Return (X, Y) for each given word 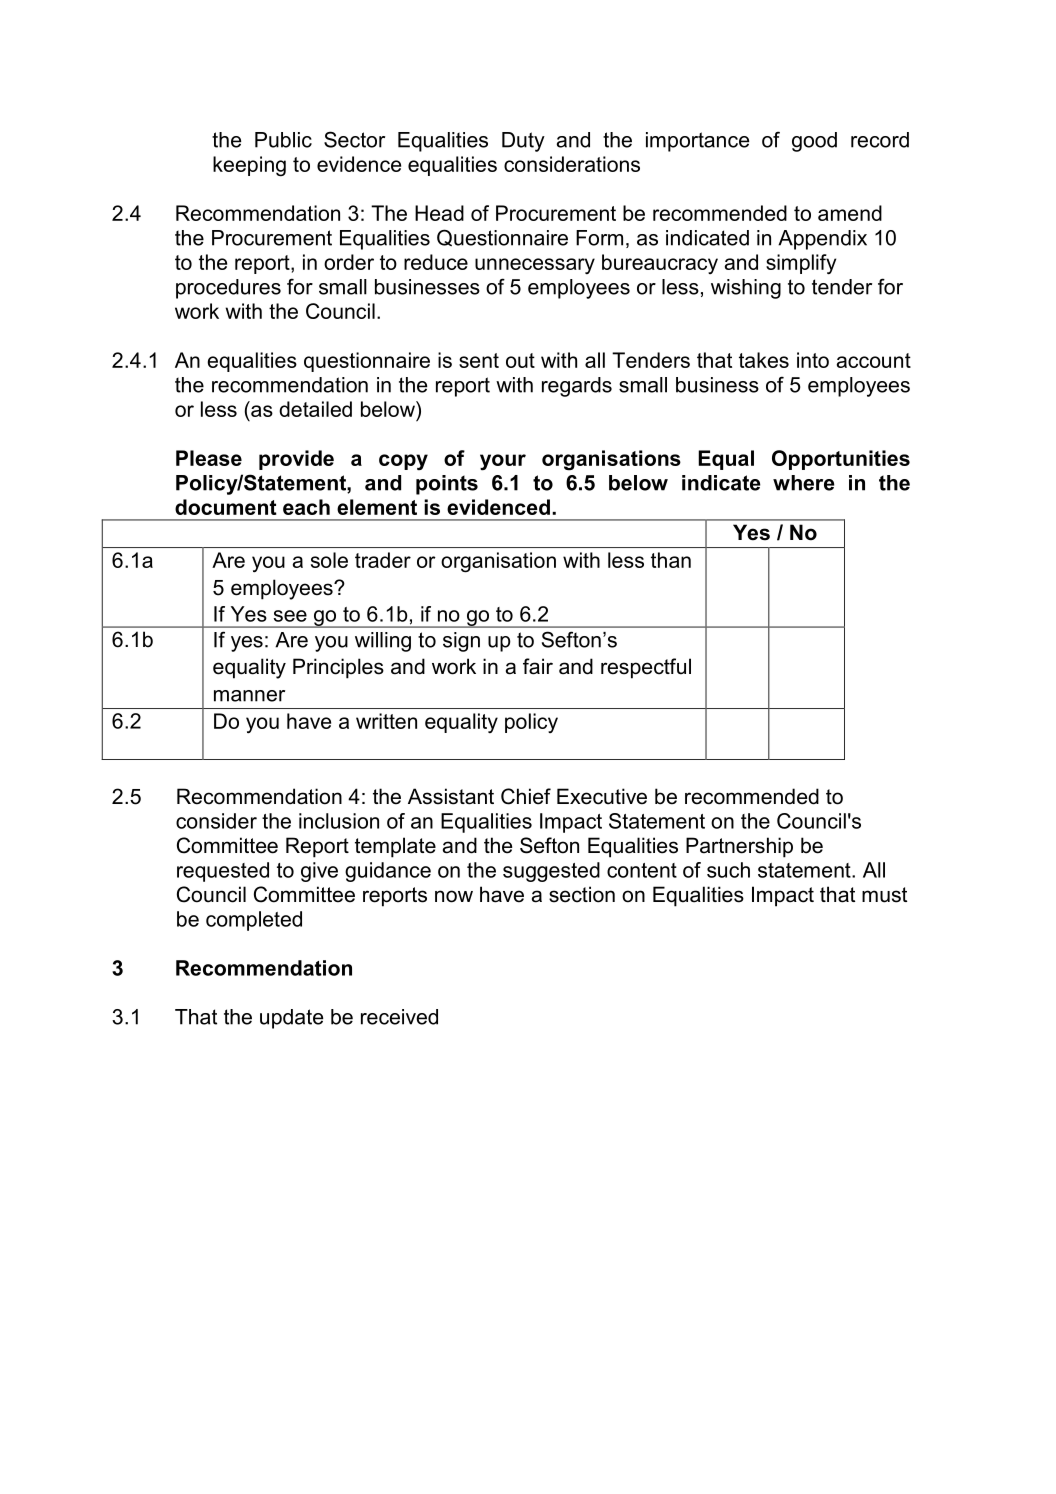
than (671, 560)
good (814, 142)
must (884, 895)
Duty (523, 142)
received (399, 1017)
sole (329, 560)
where (803, 483)
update (291, 1019)
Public (283, 140)
